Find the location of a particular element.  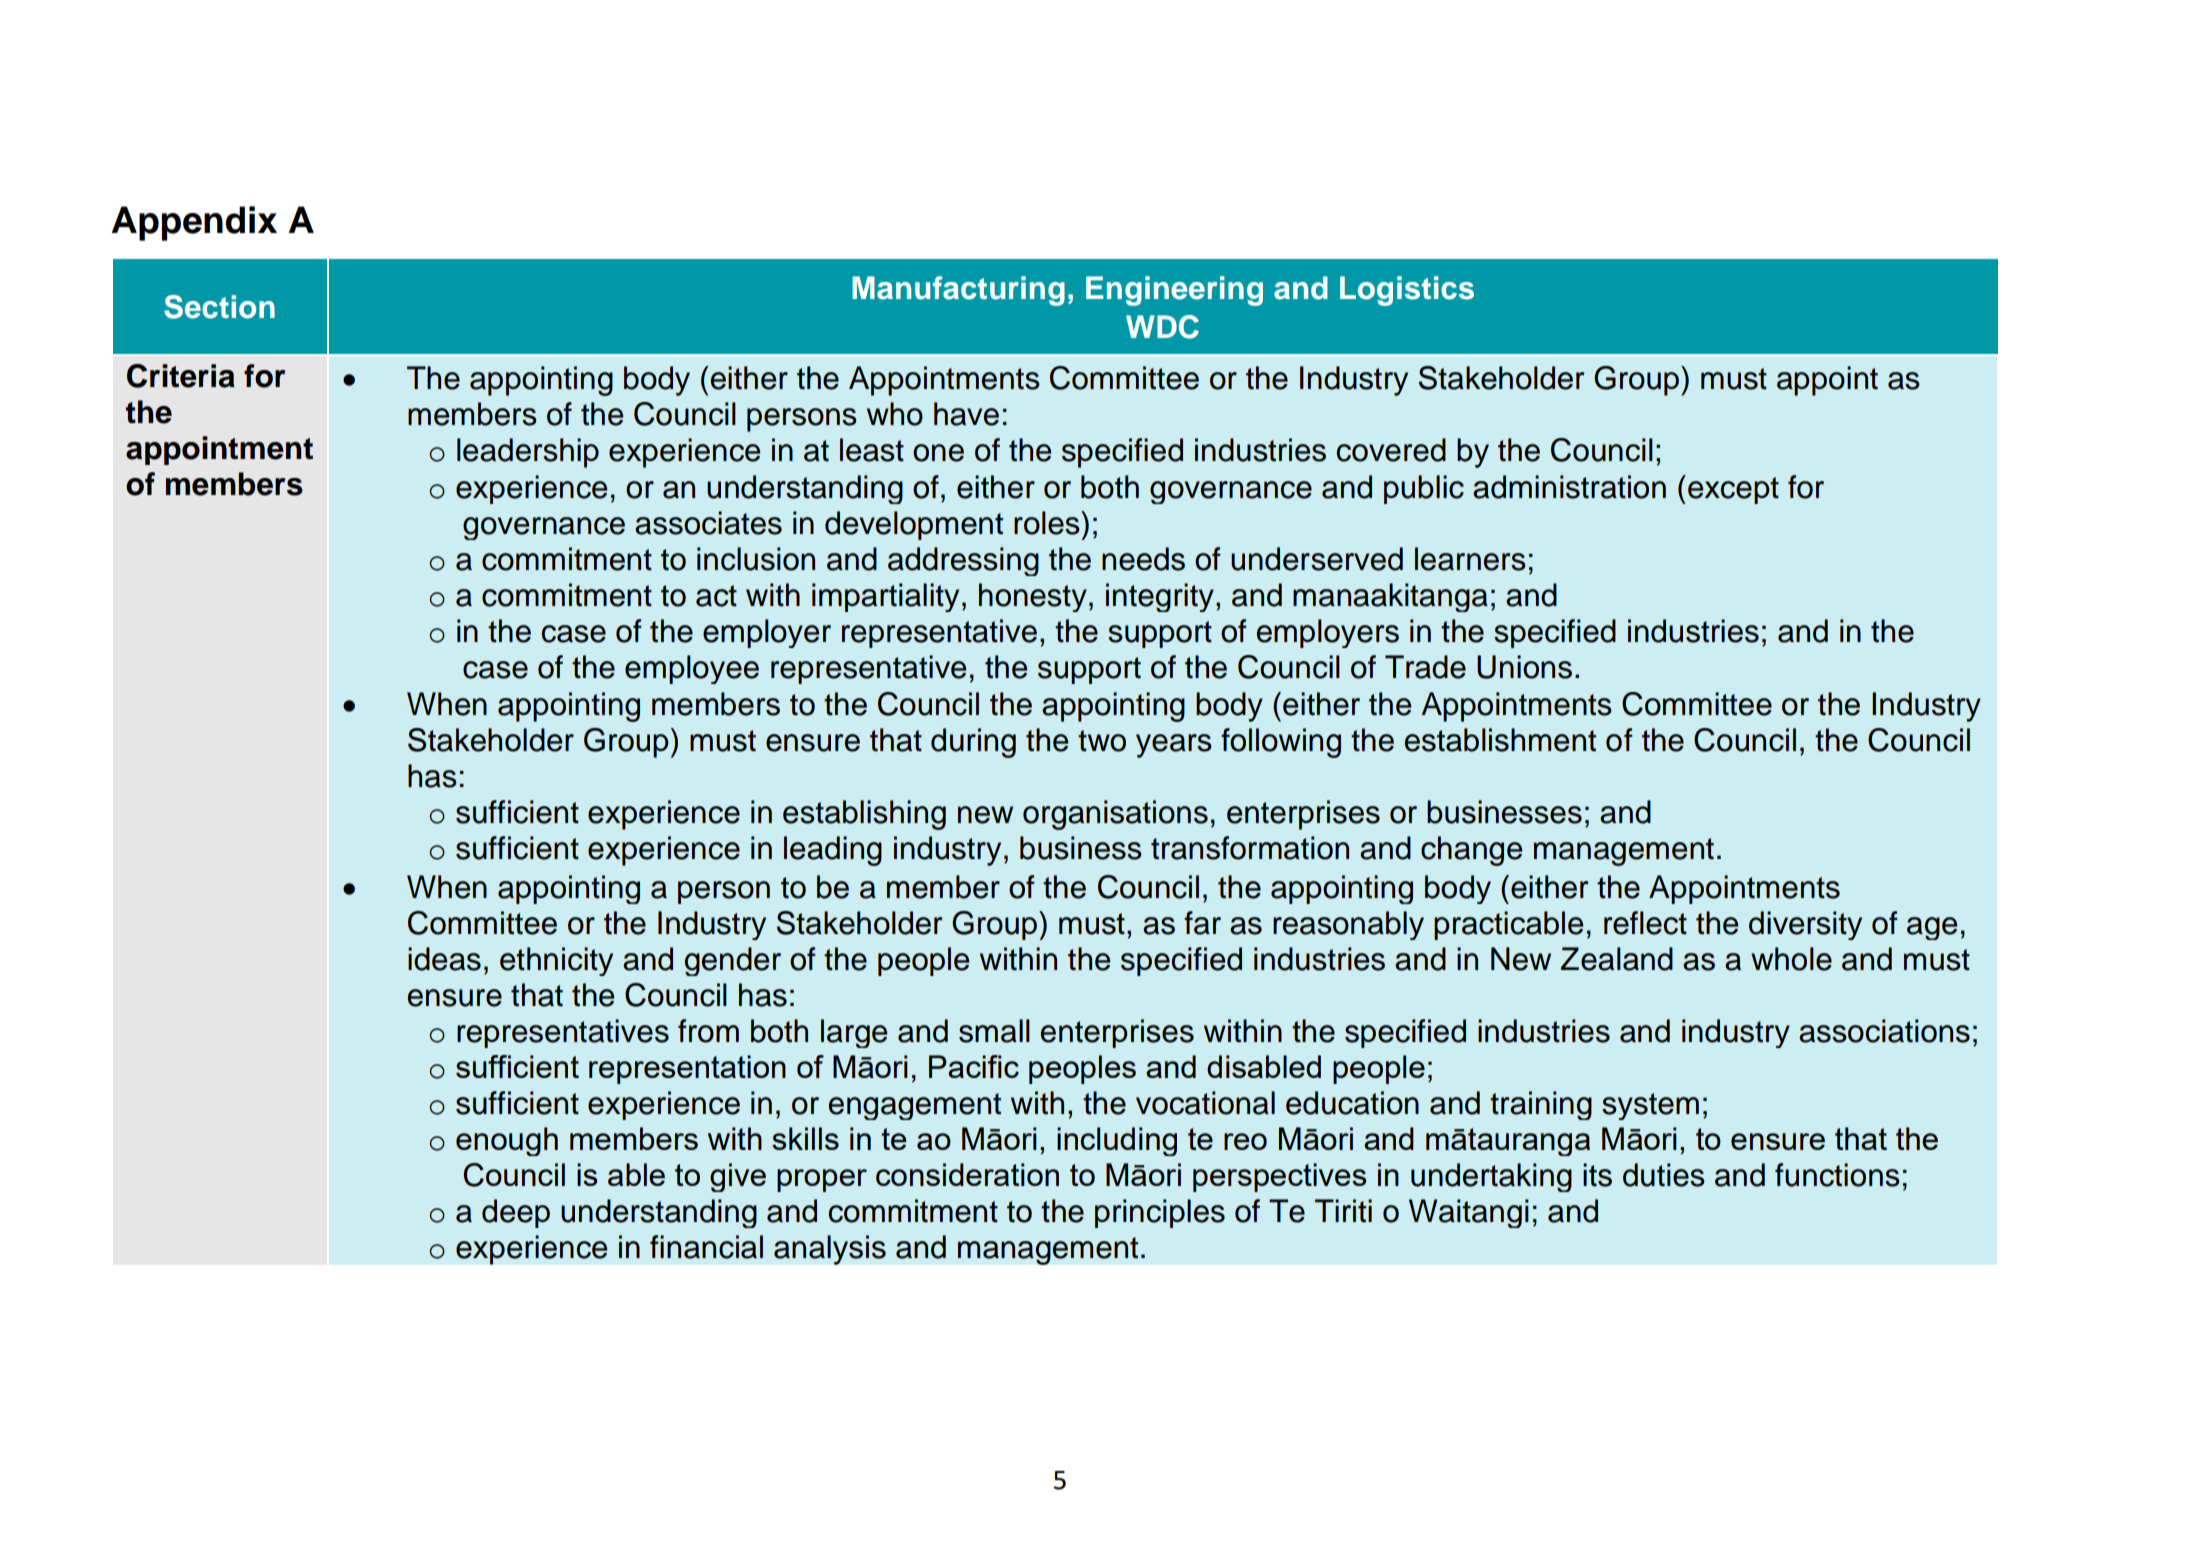

ideas is located at coordinates (444, 959).
